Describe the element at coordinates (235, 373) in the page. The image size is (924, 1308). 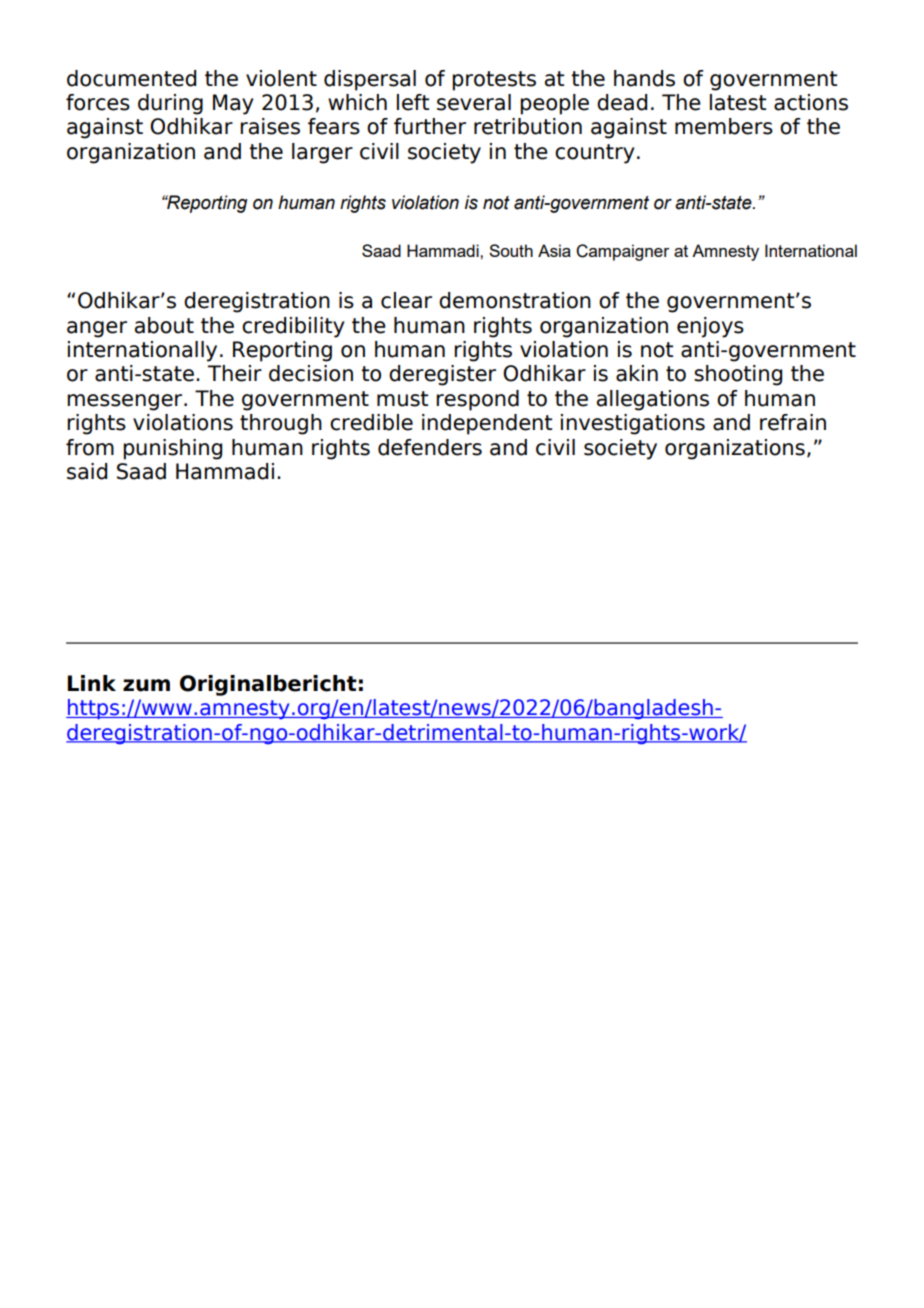
I see `Their` at that location.
